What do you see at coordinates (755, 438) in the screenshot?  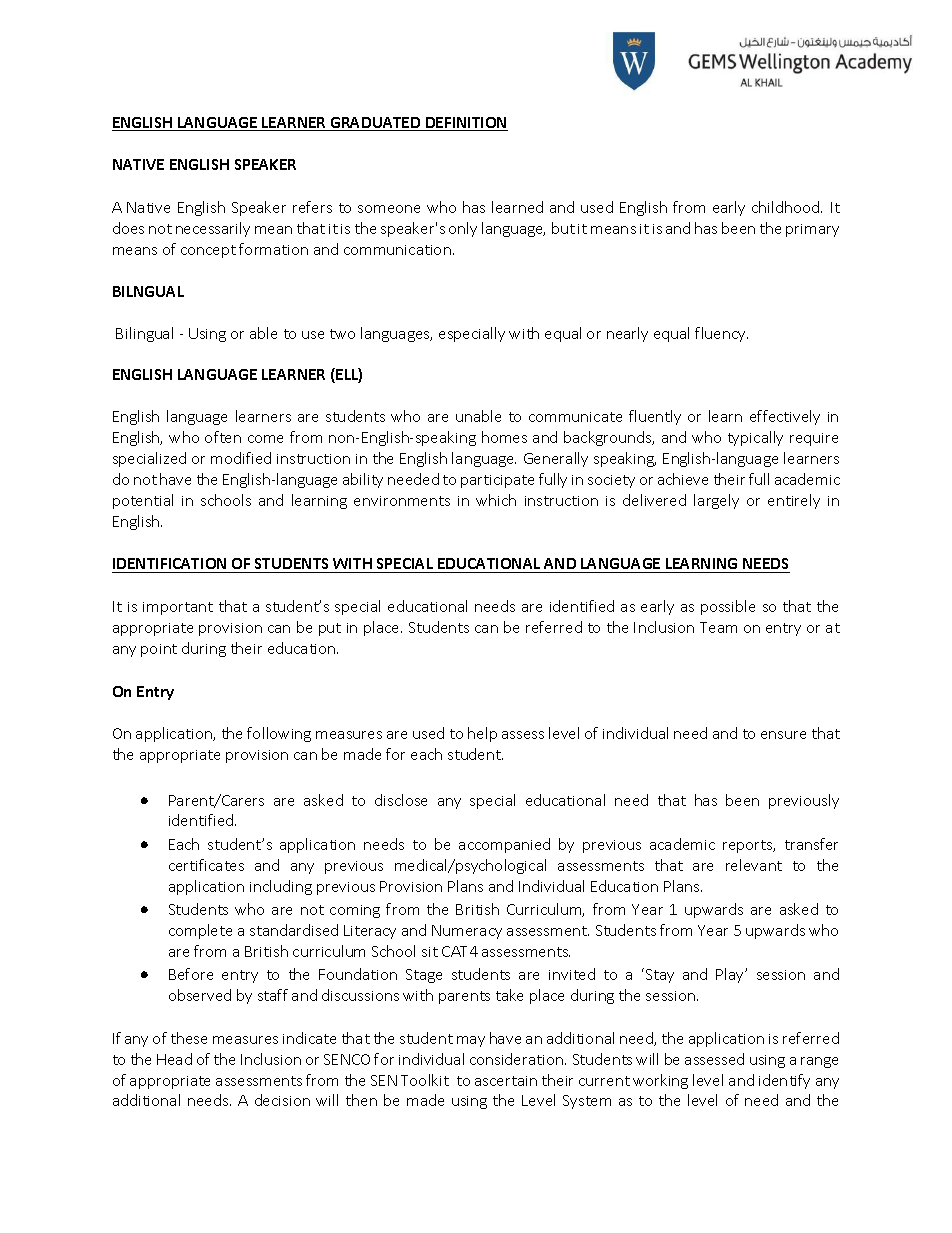 I see `typically` at bounding box center [755, 438].
